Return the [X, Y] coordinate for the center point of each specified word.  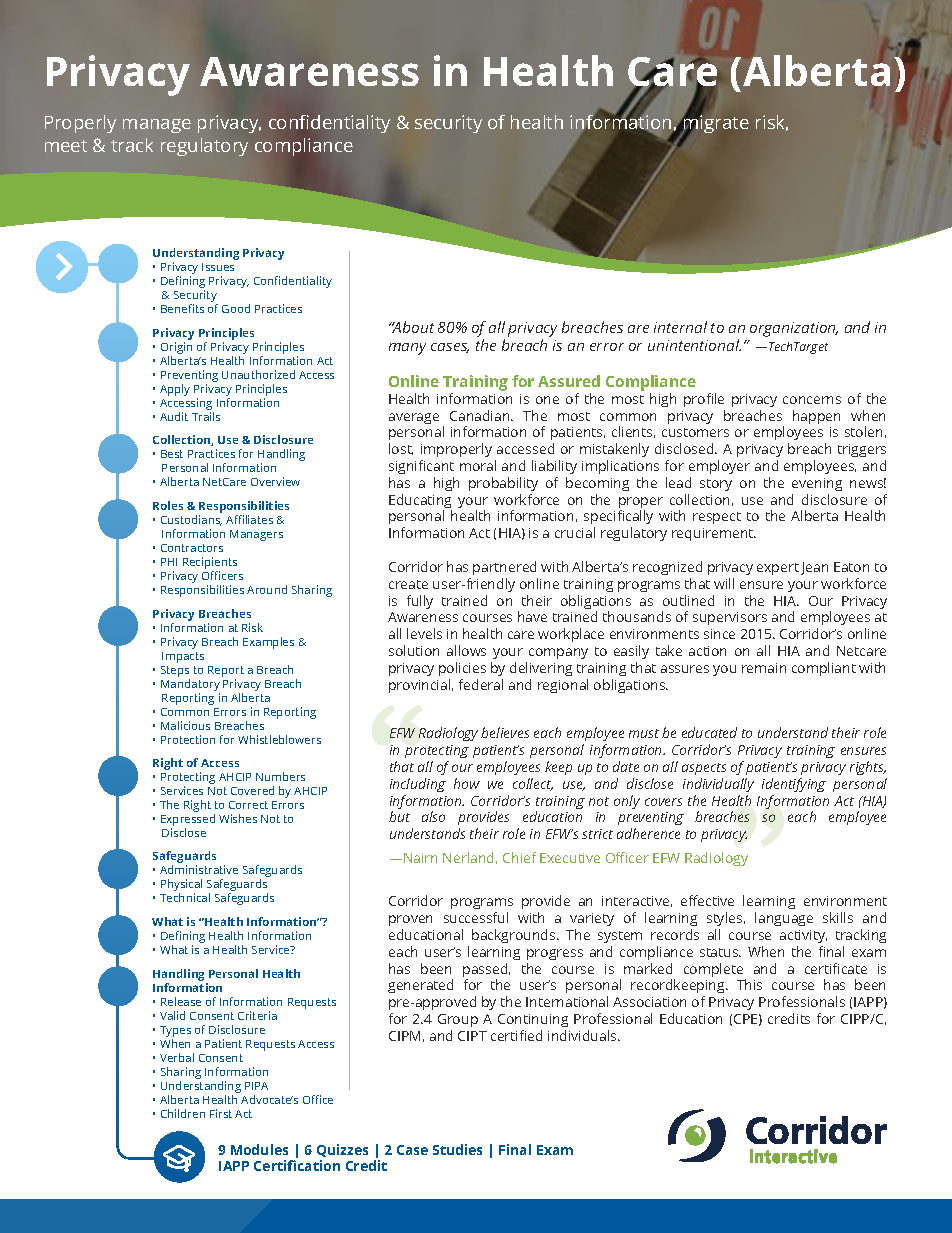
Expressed [188, 821]
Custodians [191, 520]
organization [794, 329]
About [412, 327]
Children [183, 1113]
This [749, 984]
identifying [794, 785]
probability [503, 484]
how [467, 783]
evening [817, 484]
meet [66, 146]
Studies [457, 1149]
